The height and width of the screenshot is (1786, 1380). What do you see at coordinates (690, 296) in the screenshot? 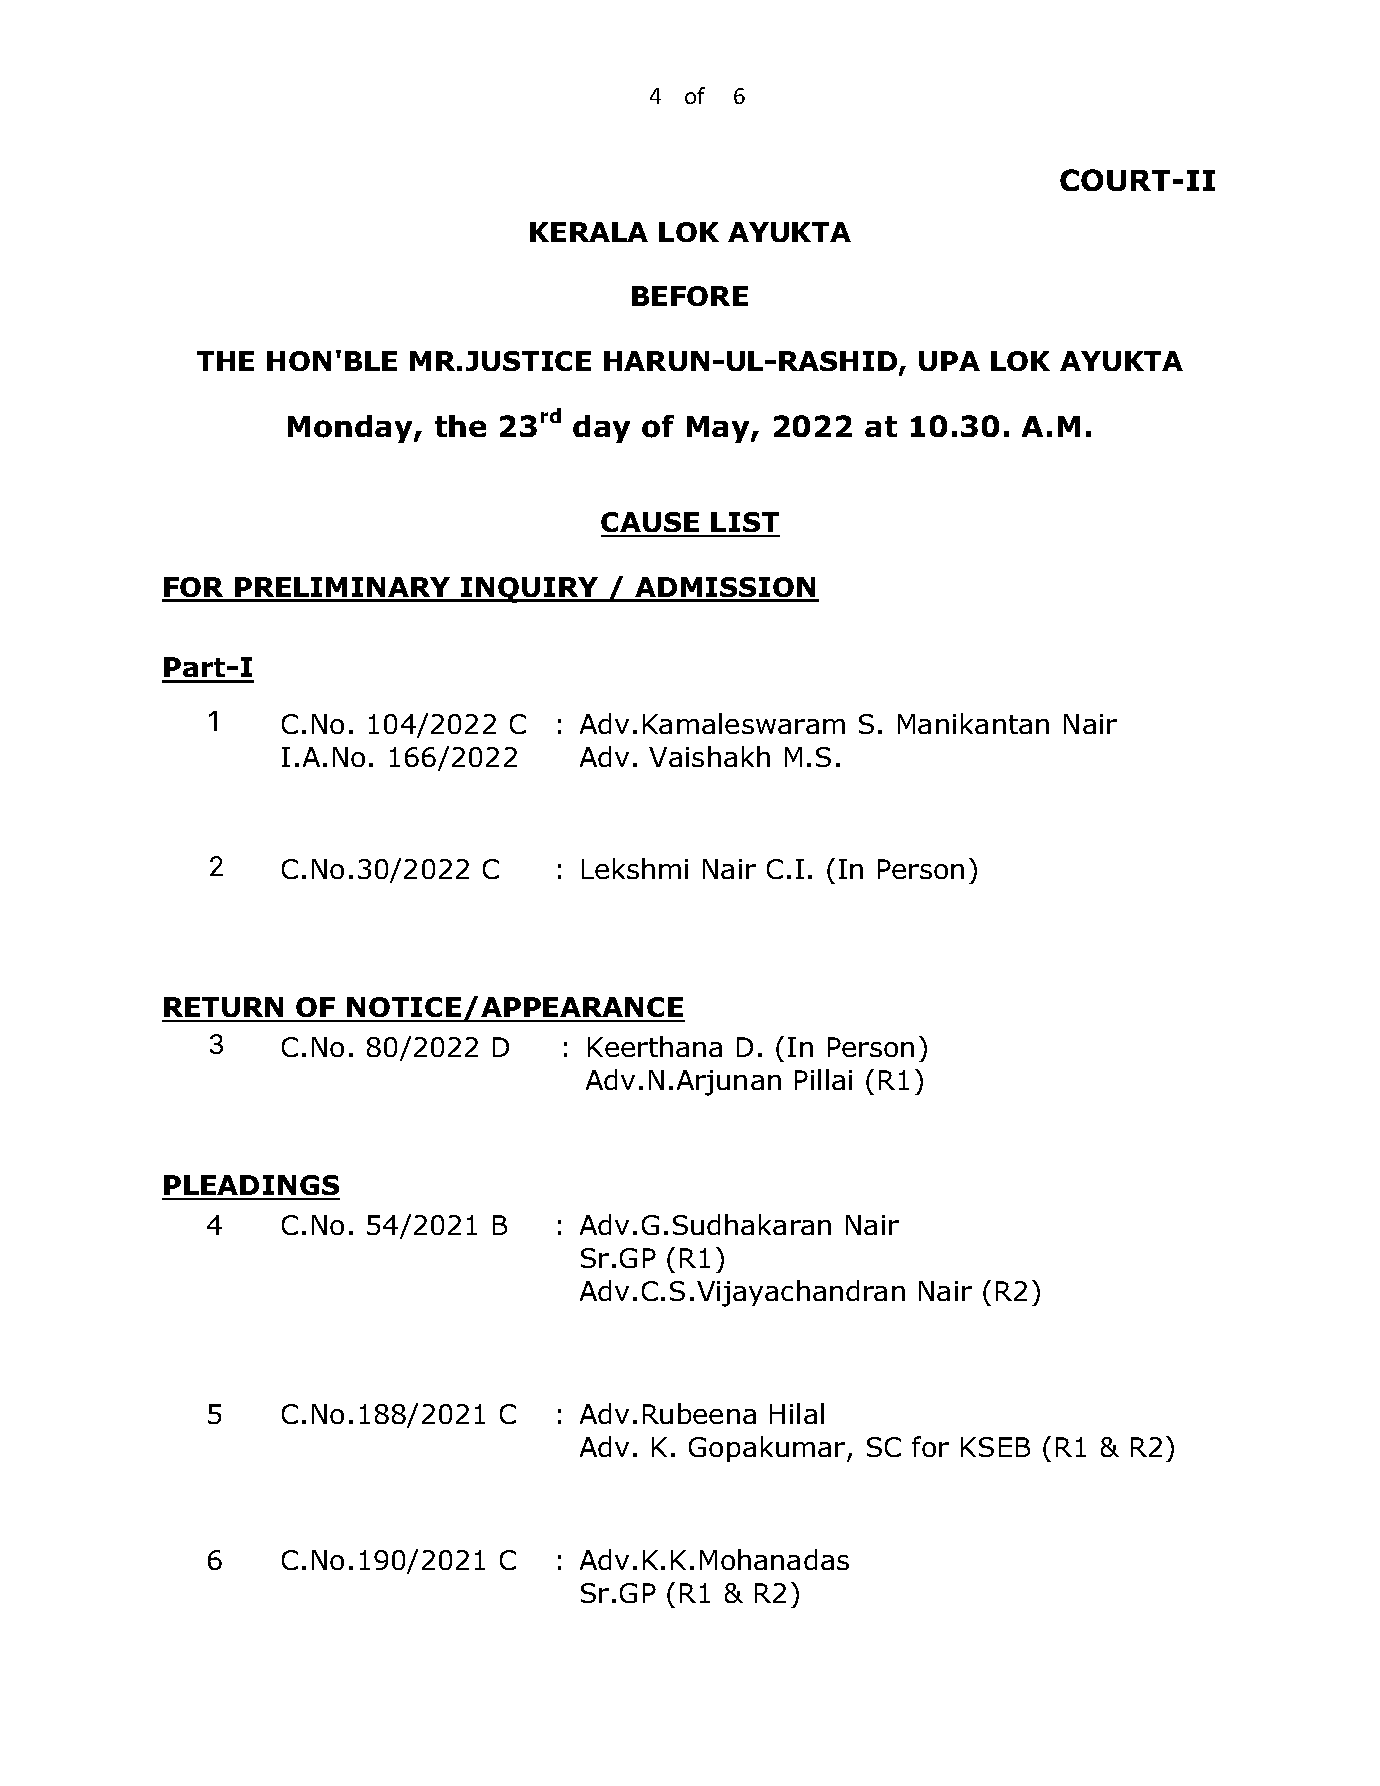
I see `BEFORE` at bounding box center [690, 296].
